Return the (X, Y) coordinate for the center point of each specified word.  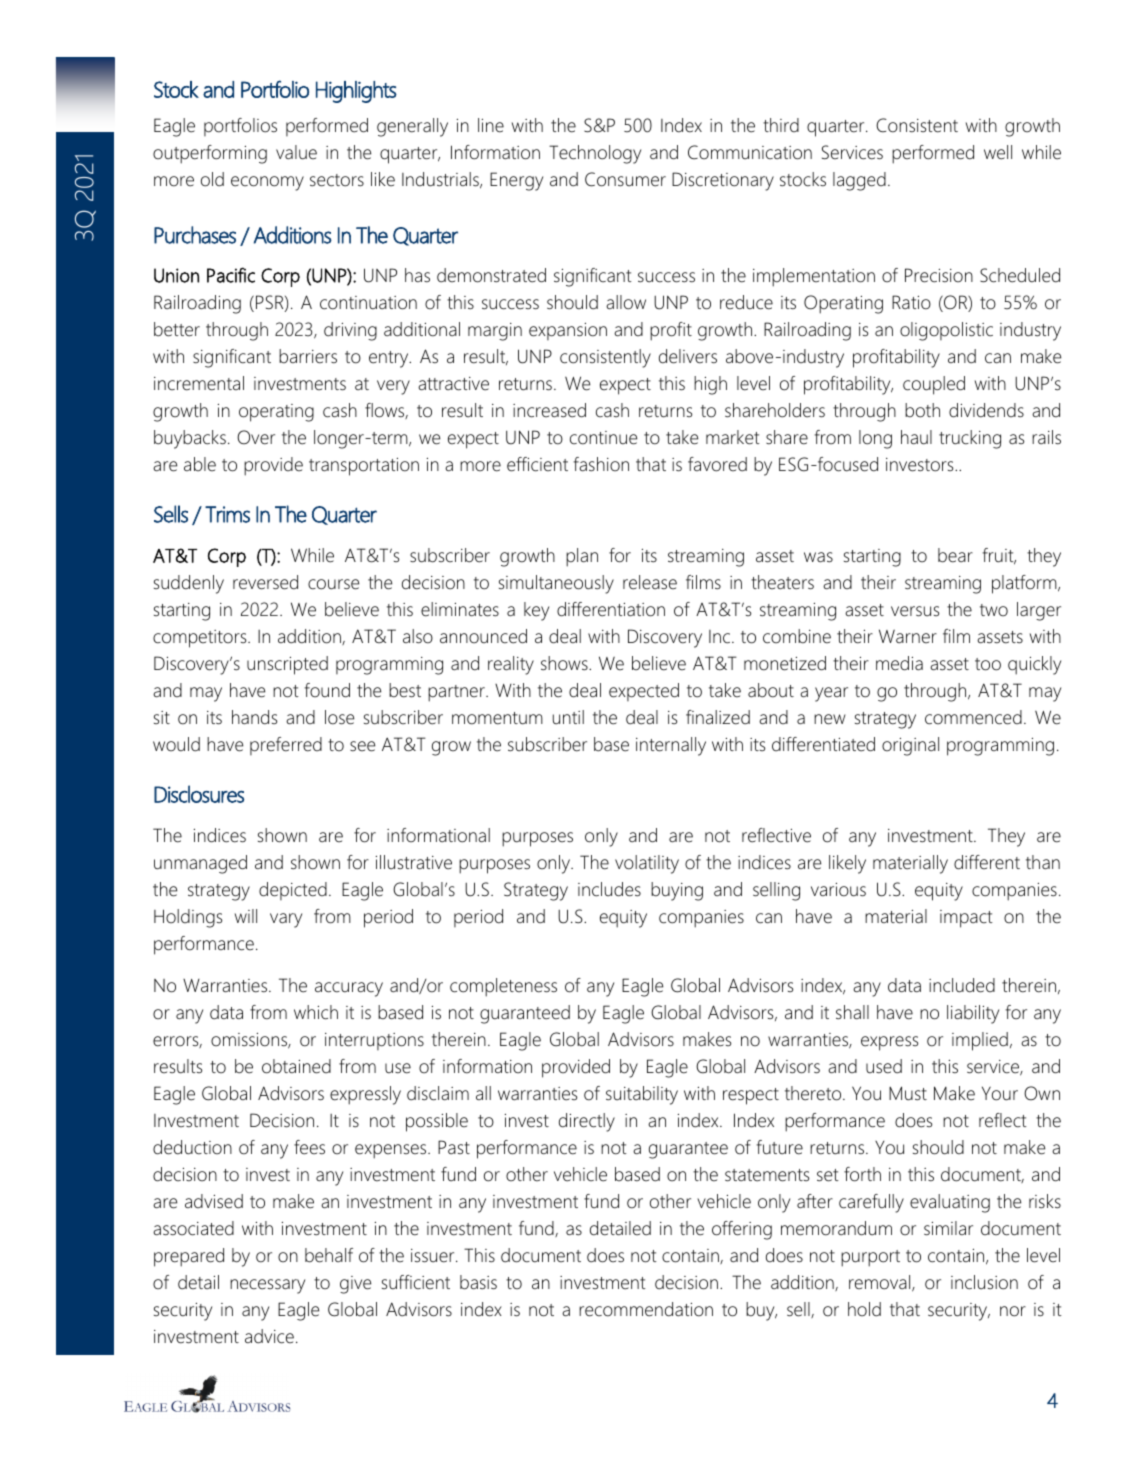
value (296, 152)
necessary (267, 1286)
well (998, 152)
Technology (595, 154)
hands (254, 717)
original (910, 746)
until (568, 717)
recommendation (646, 1309)
